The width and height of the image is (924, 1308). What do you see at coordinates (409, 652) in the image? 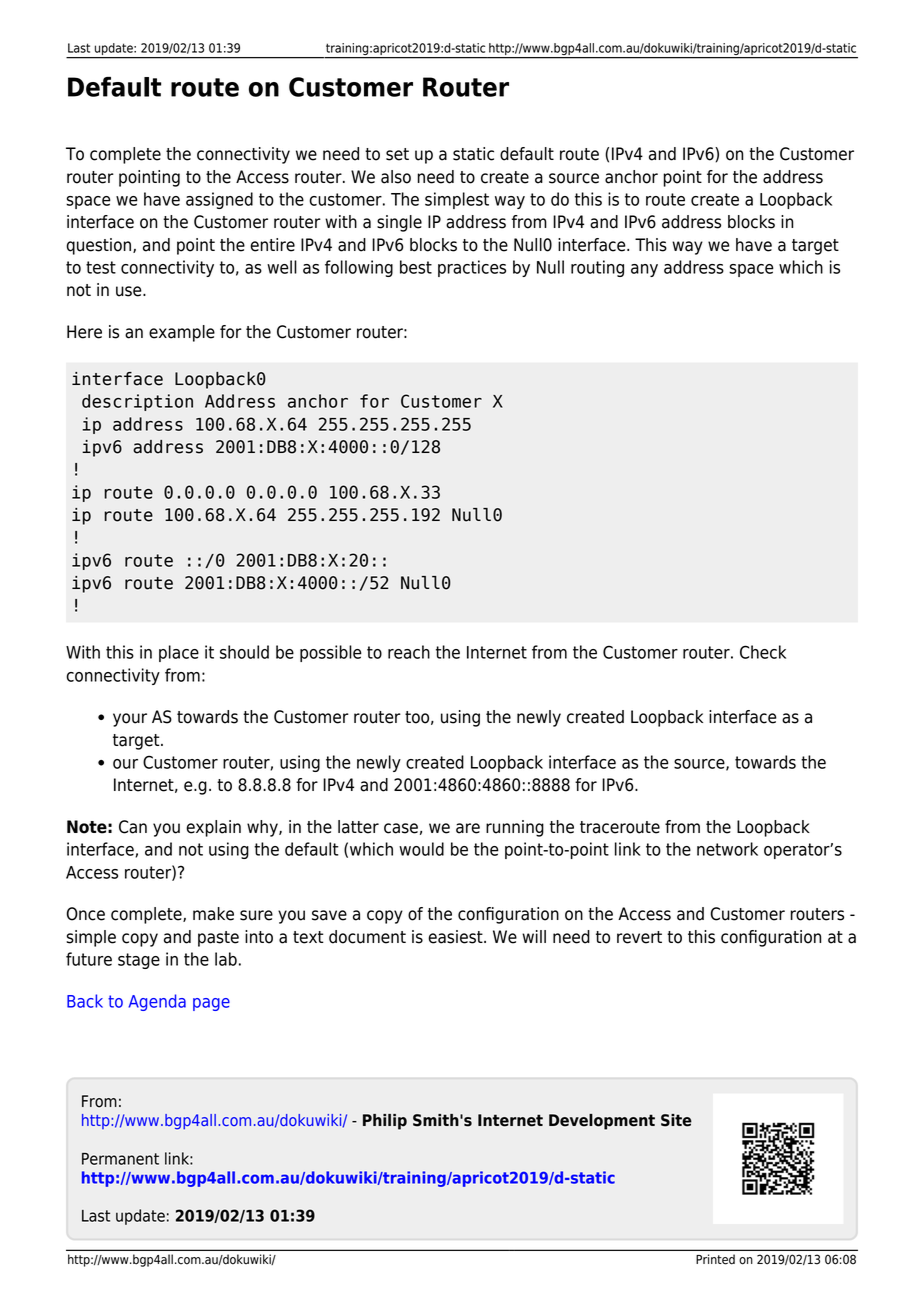
I see `reach` at bounding box center [409, 652].
